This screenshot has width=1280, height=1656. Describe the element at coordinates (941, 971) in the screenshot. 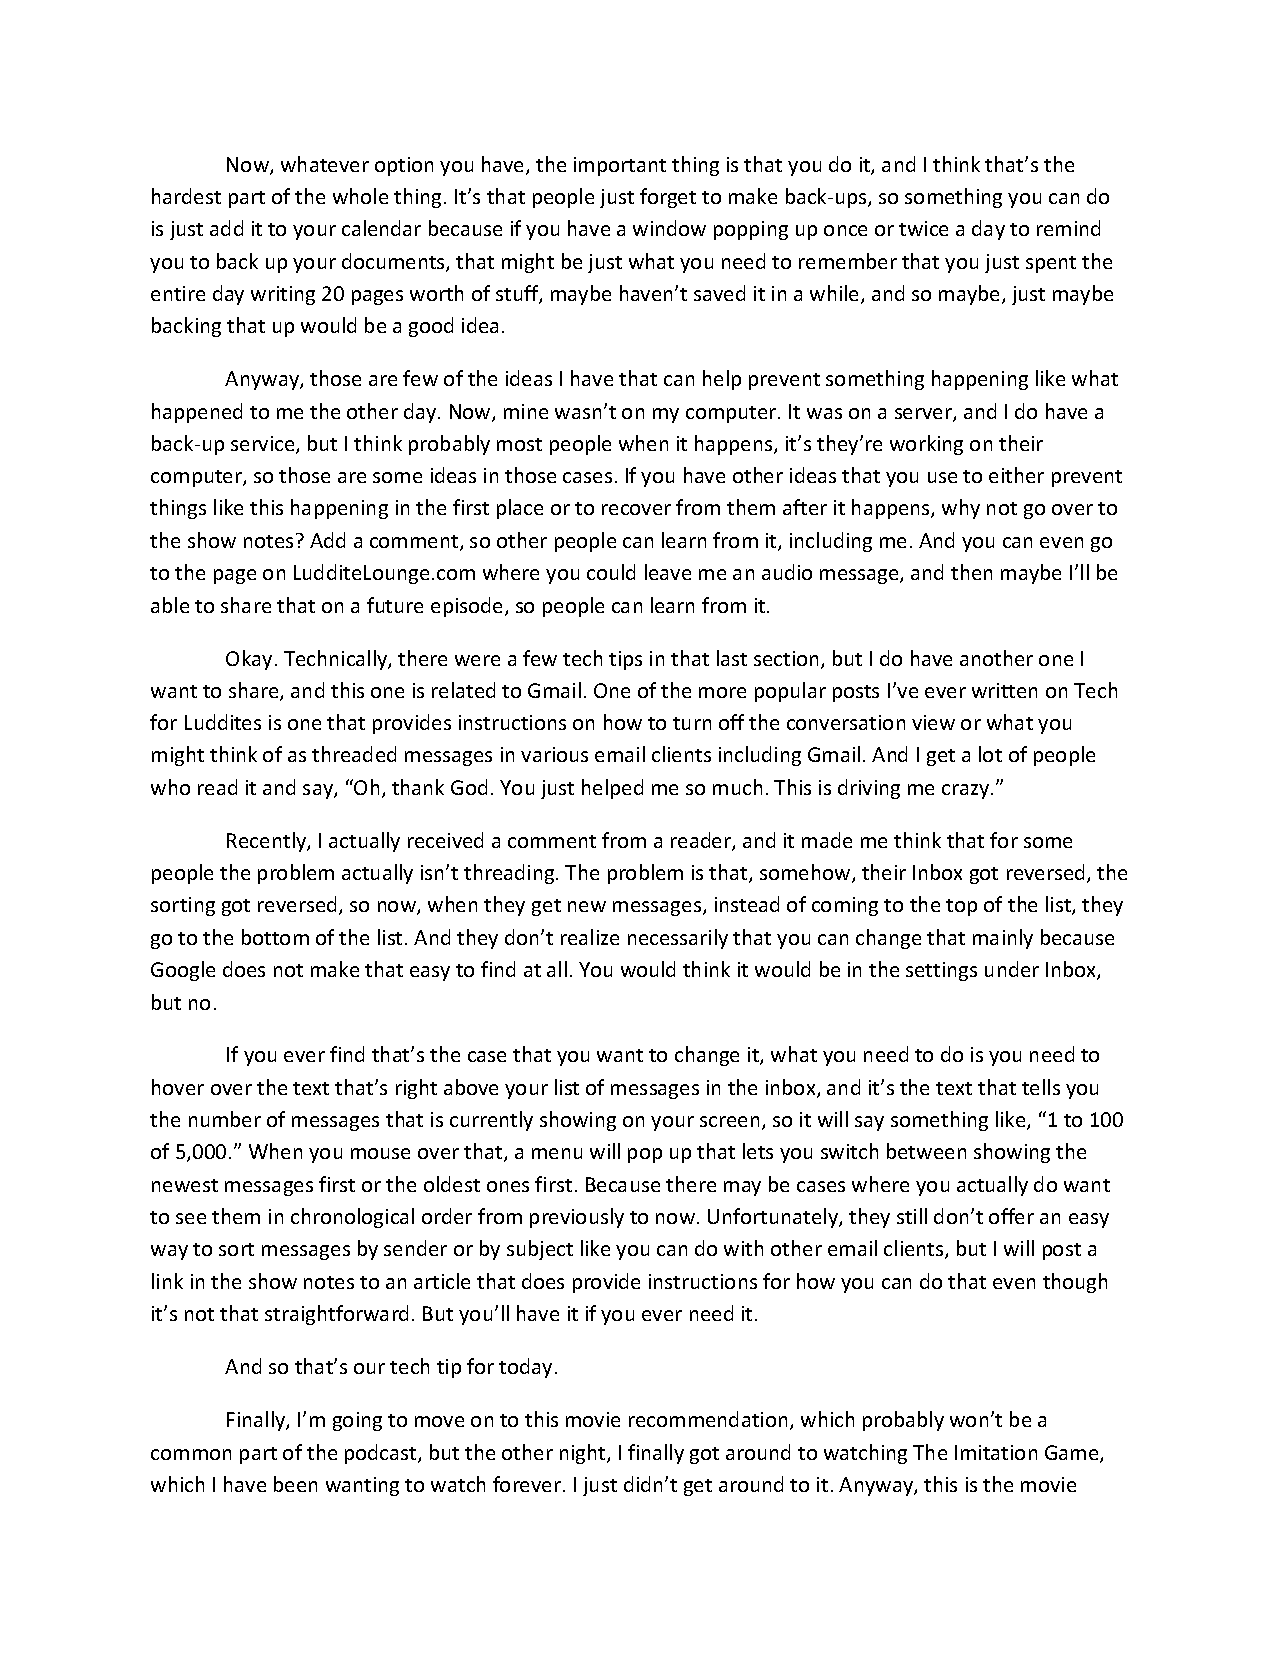

I see `settings` at that location.
